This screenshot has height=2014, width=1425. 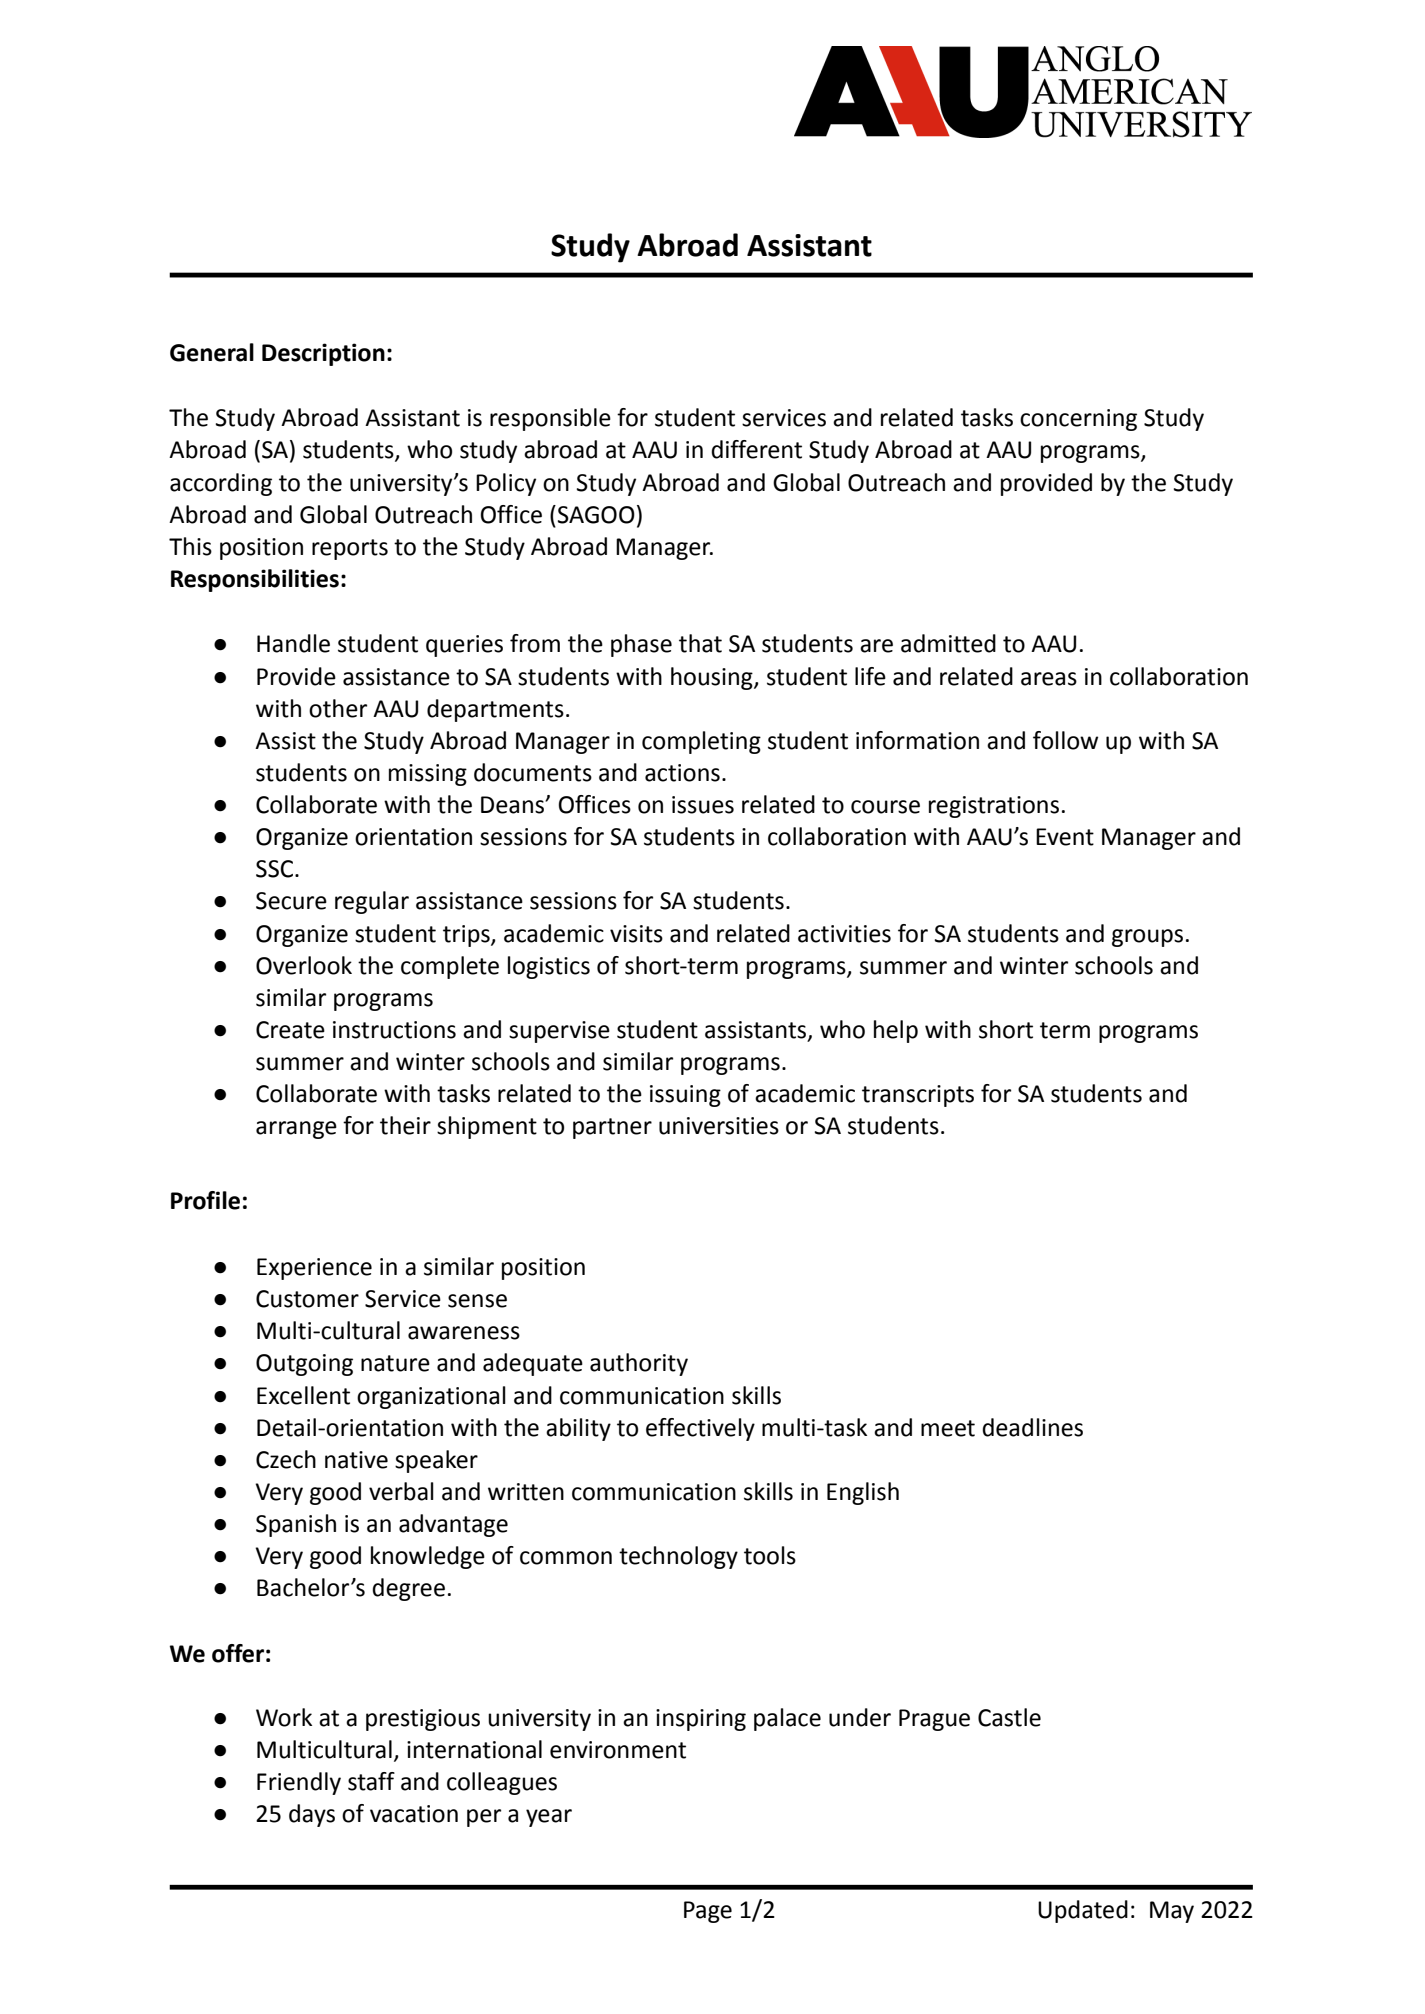 What do you see at coordinates (323, 354) in the screenshot?
I see `Description` at bounding box center [323, 354].
